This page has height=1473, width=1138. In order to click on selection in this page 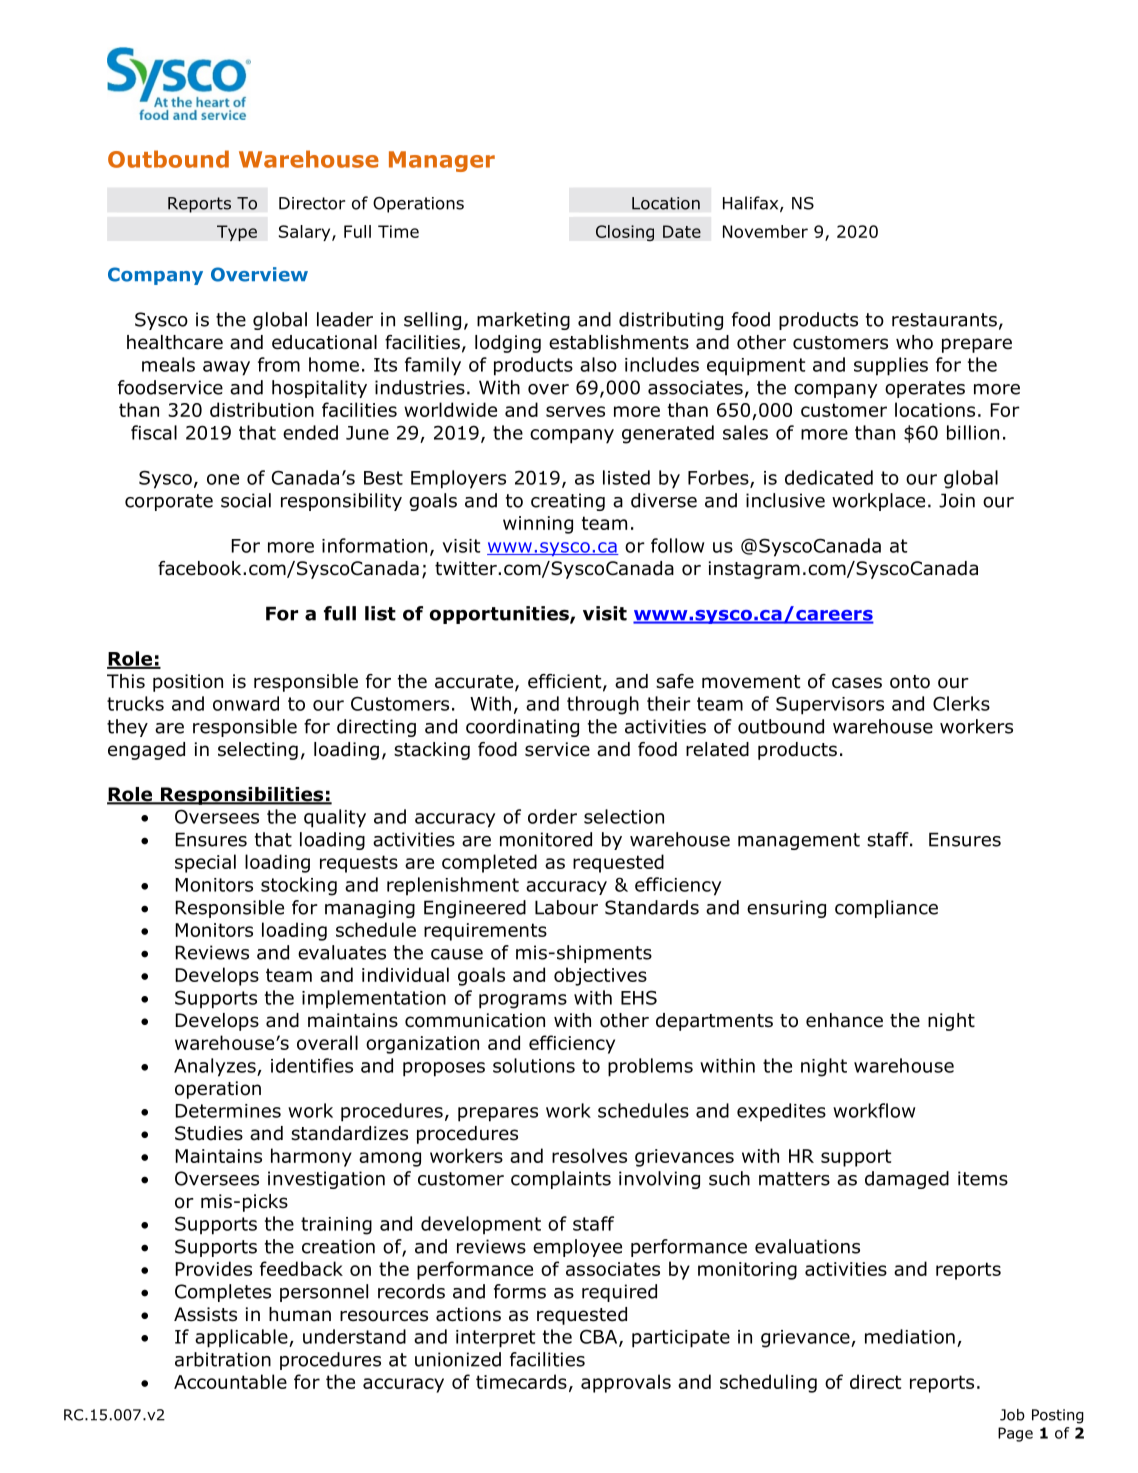, I will do `click(624, 816)`.
